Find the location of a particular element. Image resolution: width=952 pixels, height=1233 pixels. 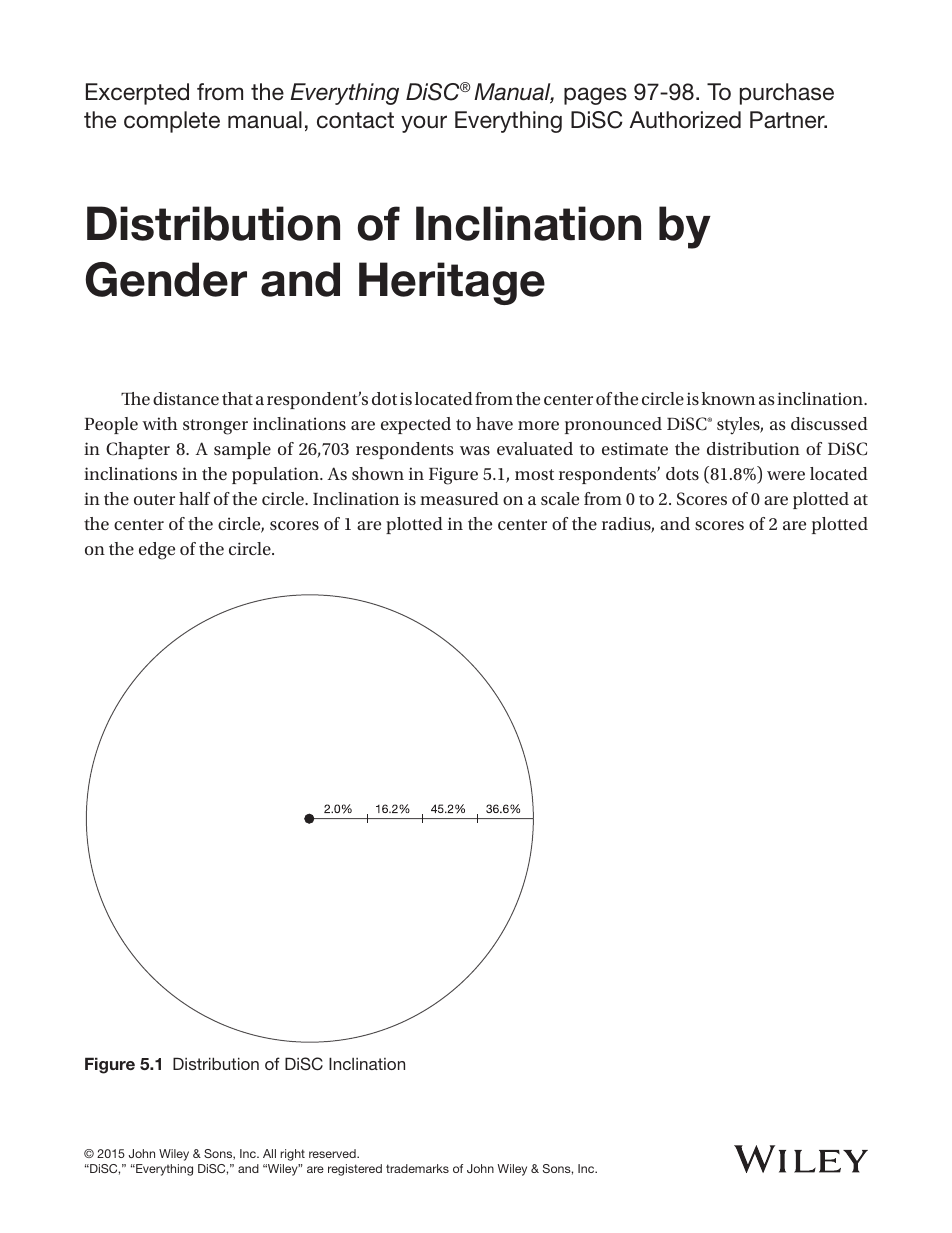

Authorized is located at coordinates (685, 120).
